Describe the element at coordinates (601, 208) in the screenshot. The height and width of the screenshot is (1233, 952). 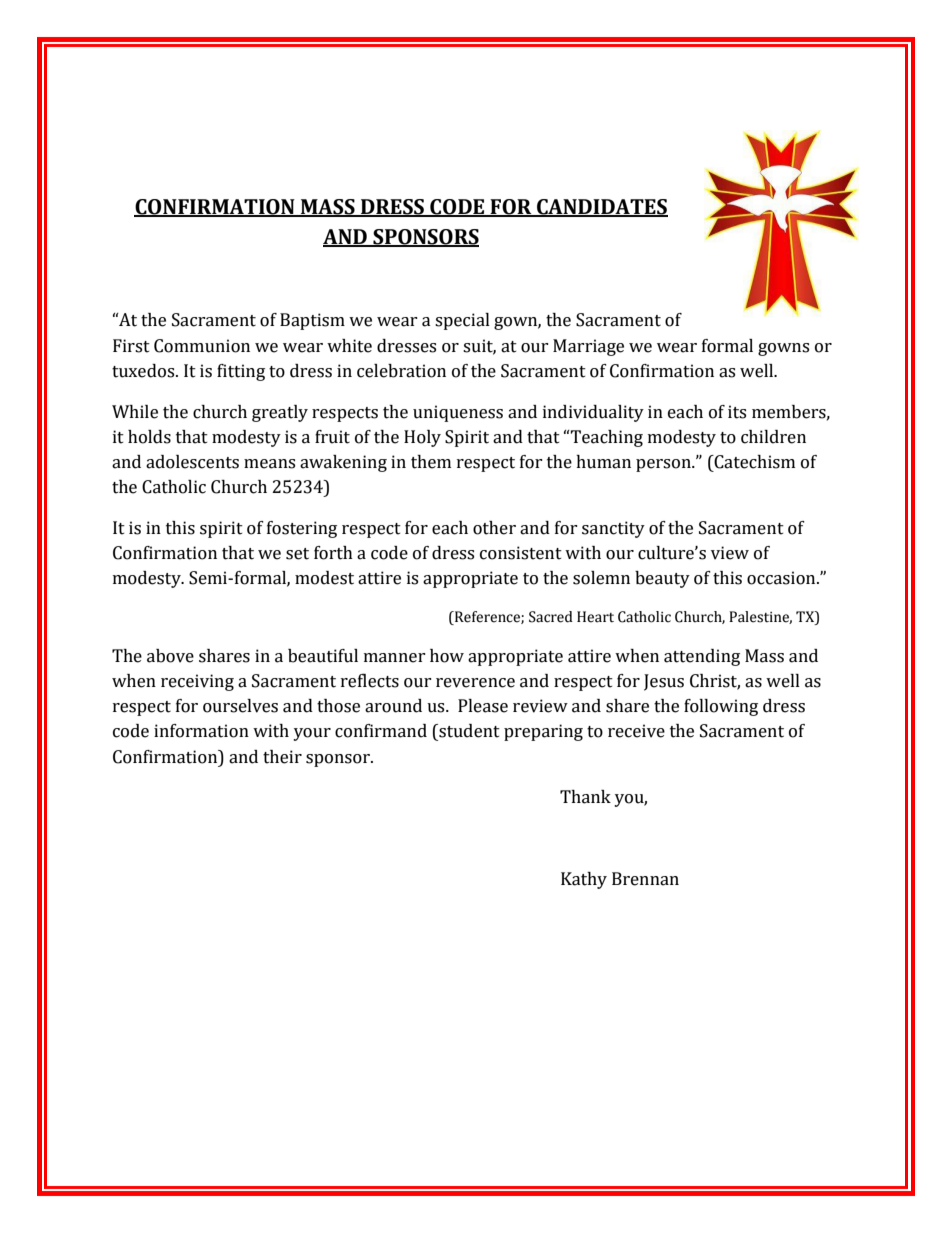
I see `CANDIDATES` at that location.
